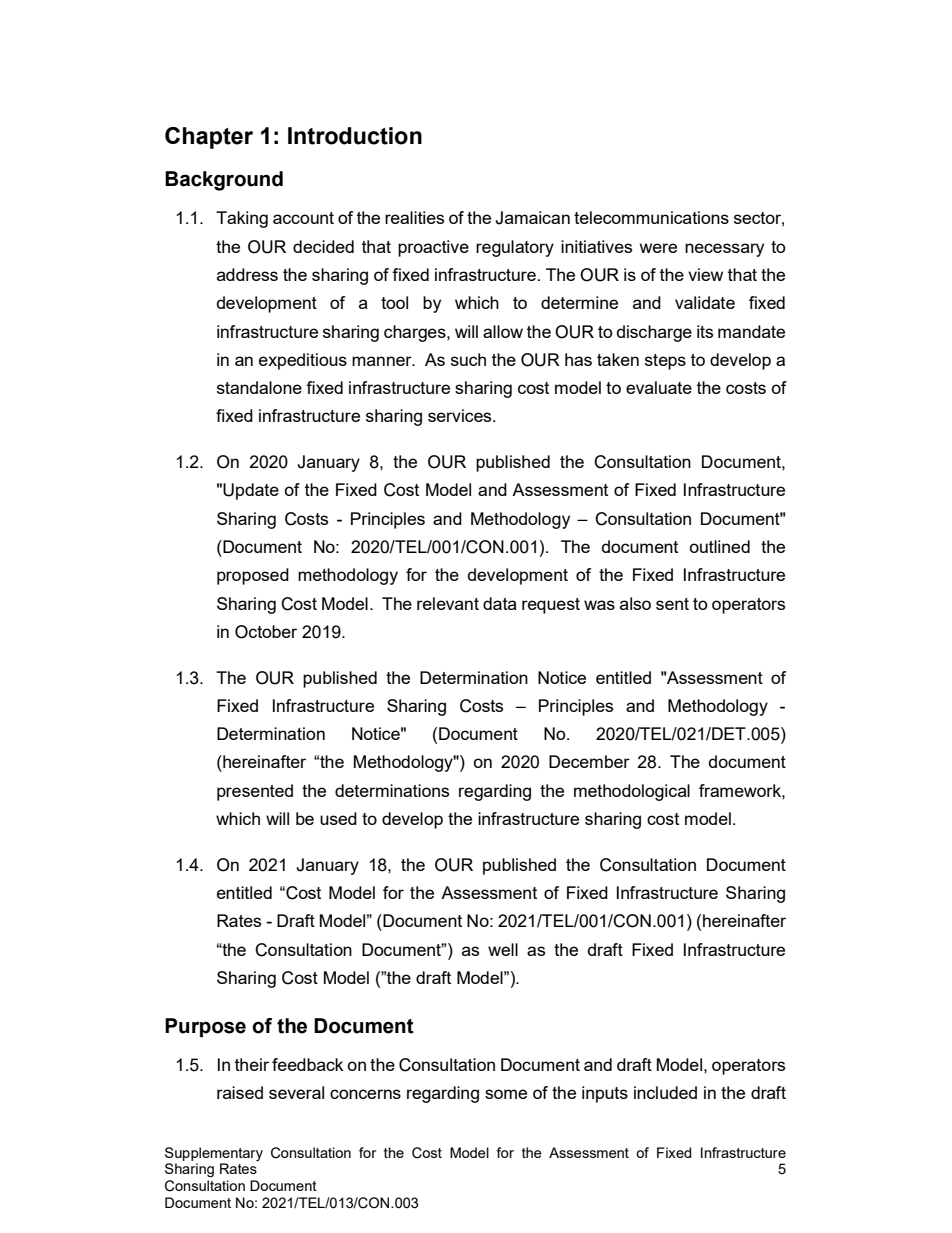  I want to click on Background, so click(224, 181).
